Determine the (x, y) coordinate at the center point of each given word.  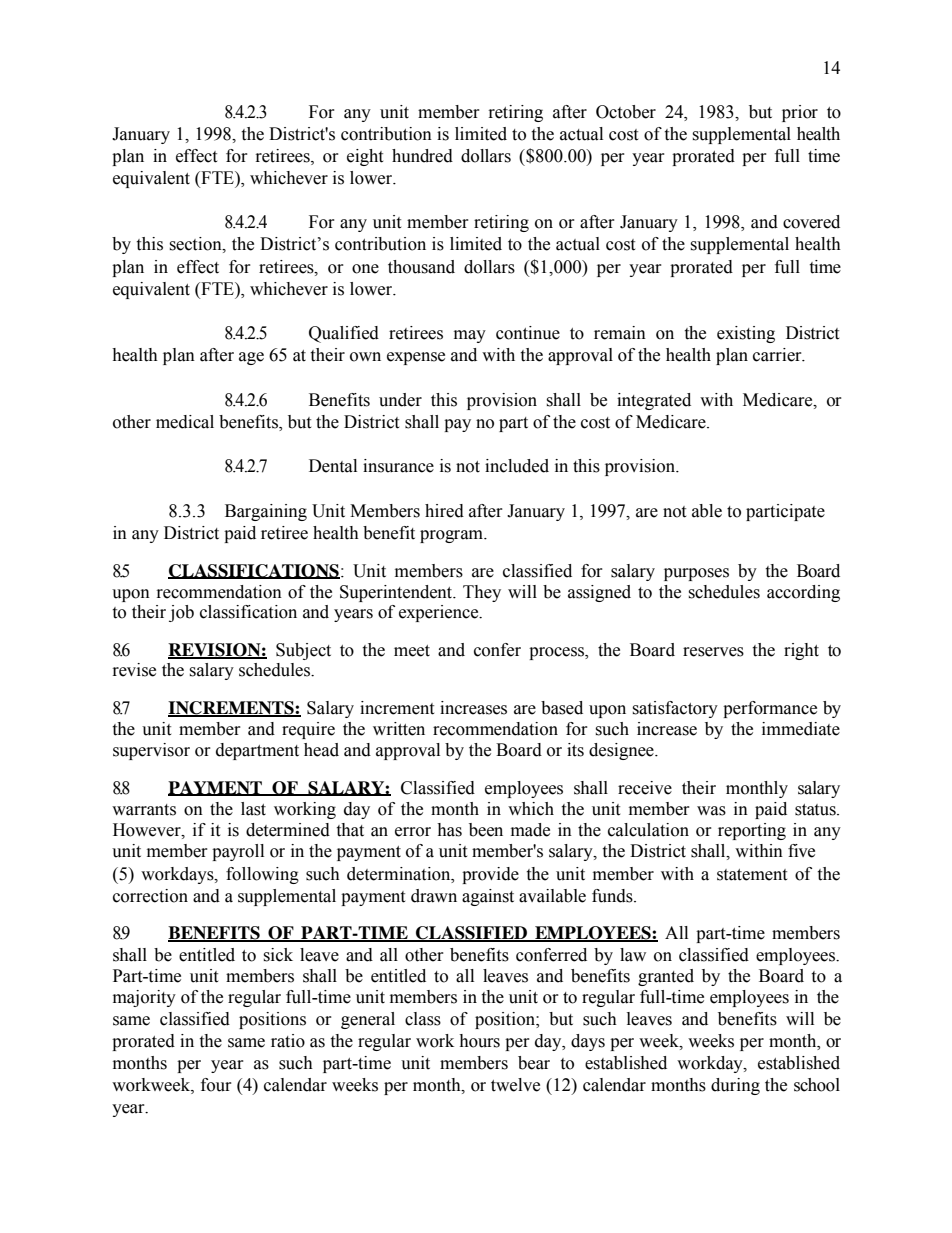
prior (800, 113)
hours (479, 1041)
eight (365, 157)
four (216, 1085)
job (181, 613)
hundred (422, 156)
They (482, 593)
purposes (696, 574)
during (735, 1086)
